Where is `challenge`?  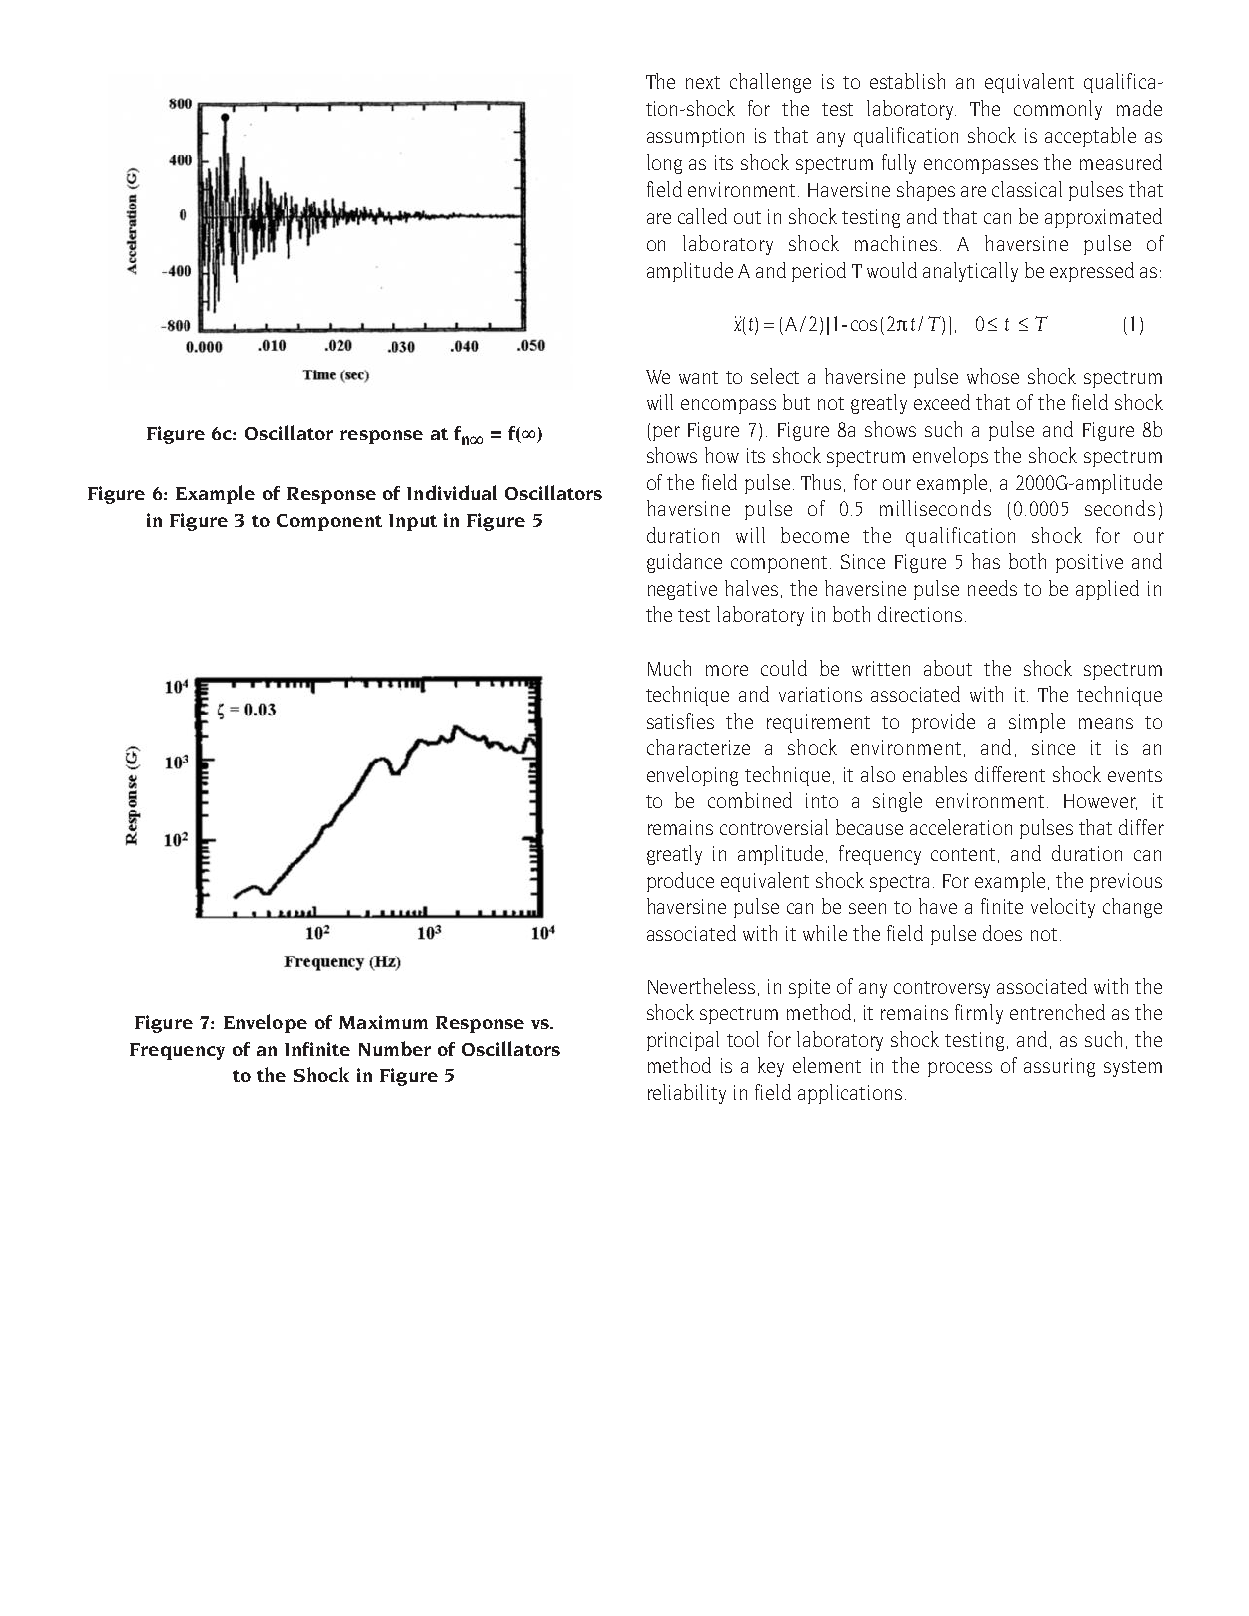
challenge is located at coordinates (770, 83).
